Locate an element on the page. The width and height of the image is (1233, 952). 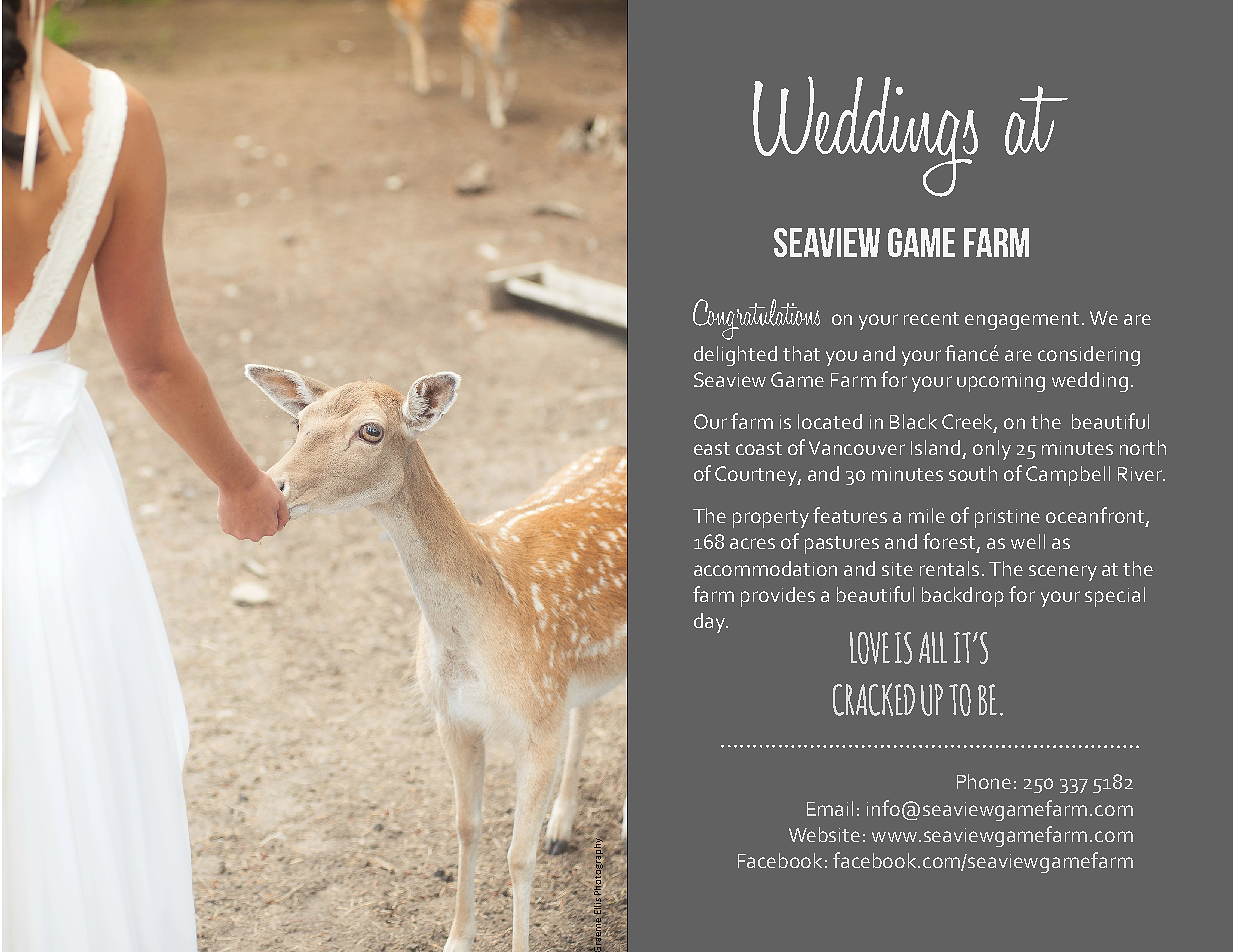
Email is located at coordinates (830, 808).
